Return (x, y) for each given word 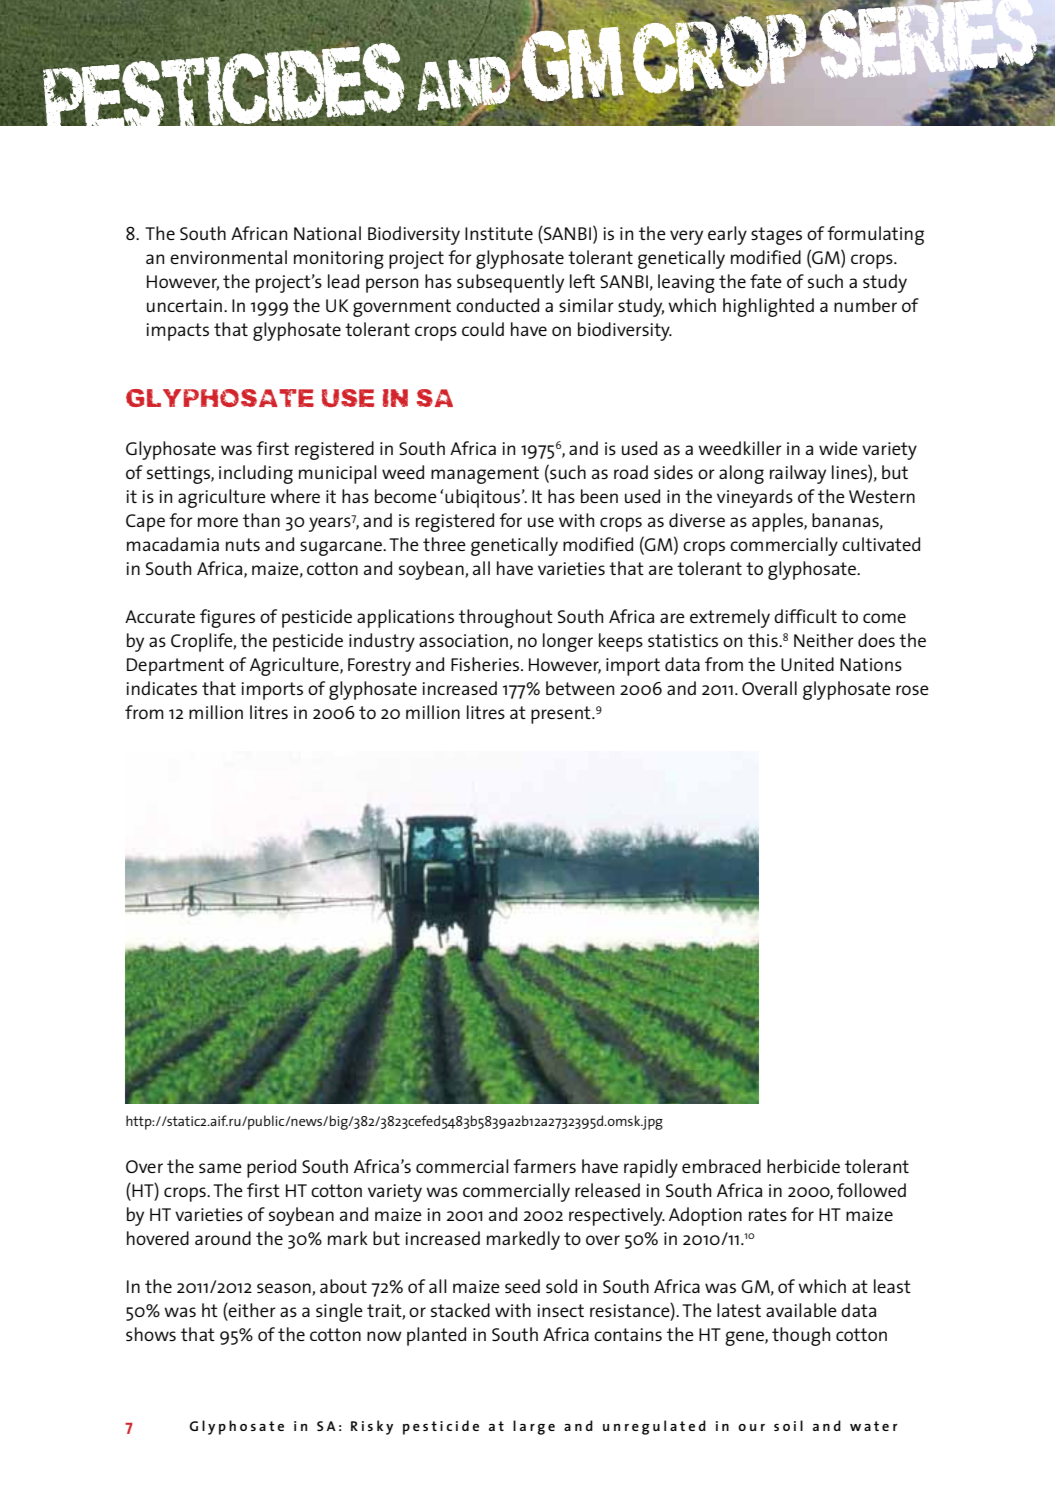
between (580, 688)
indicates (161, 688)
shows (151, 1334)
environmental (228, 257)
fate (766, 281)
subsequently (510, 283)
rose (912, 690)
